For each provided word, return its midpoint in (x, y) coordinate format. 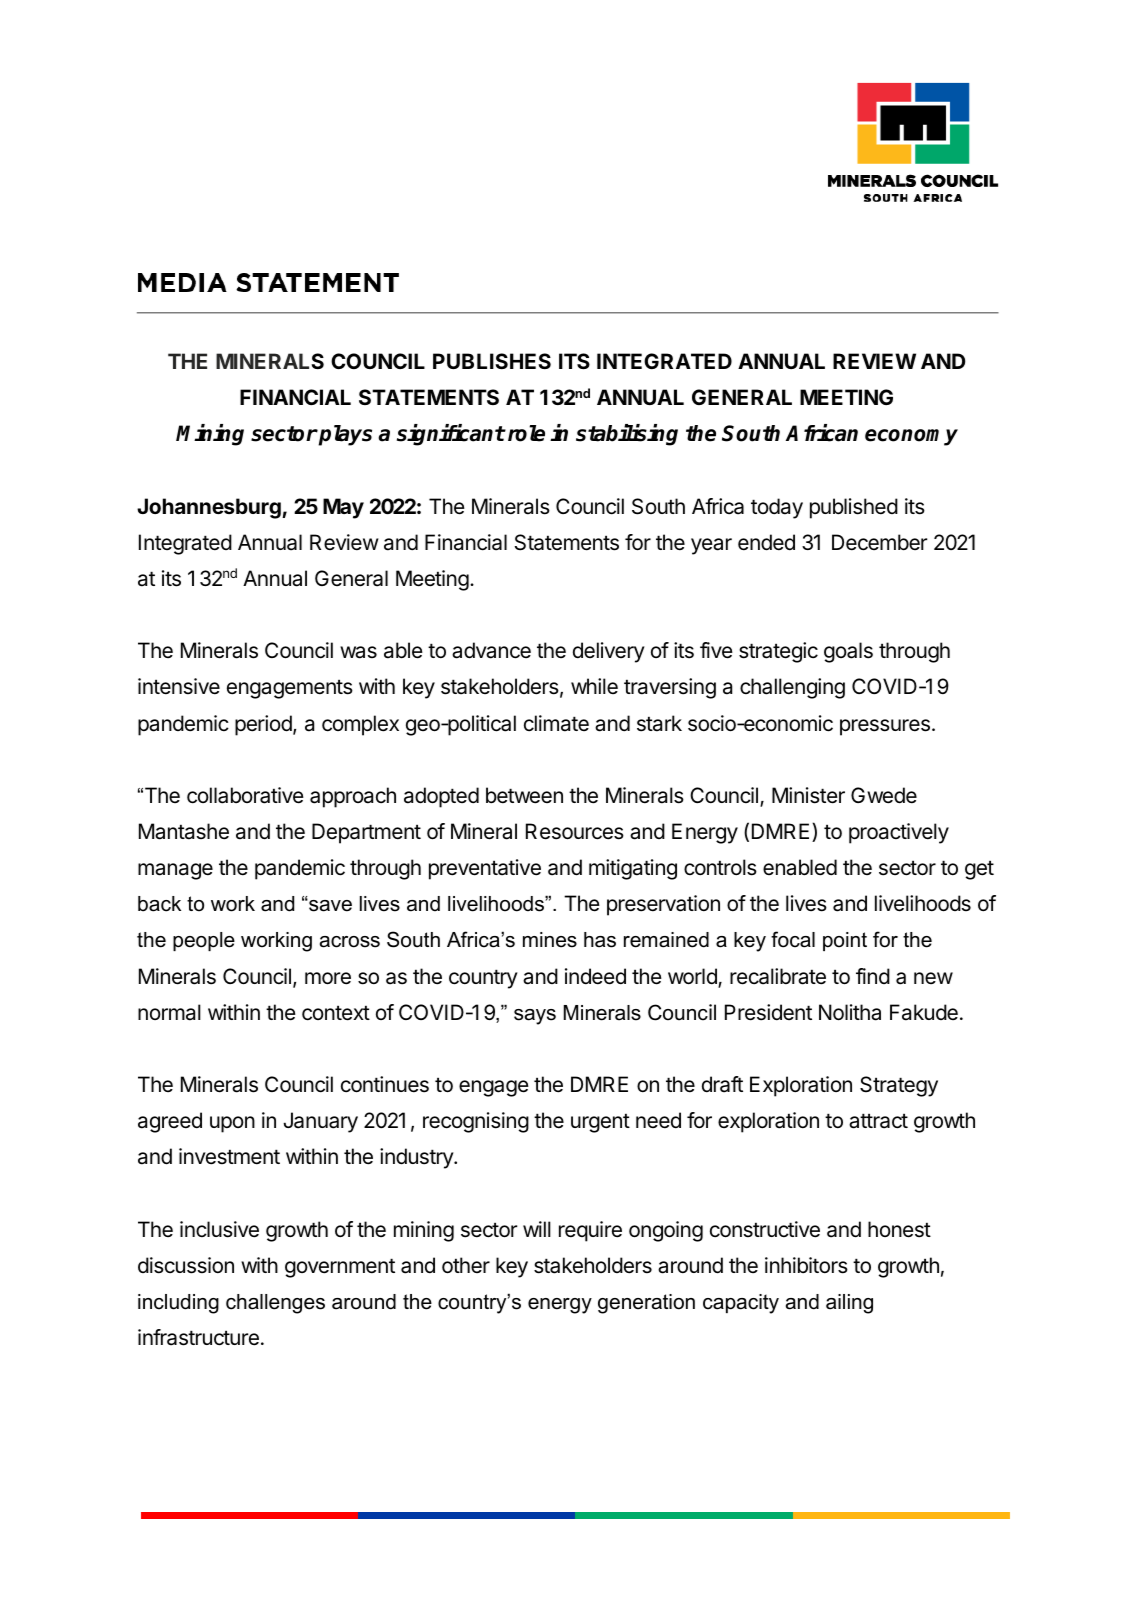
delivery (609, 652)
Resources (575, 831)
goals (848, 652)
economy (911, 437)
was (358, 652)
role (525, 433)
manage (175, 871)
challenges (275, 1304)
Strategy (899, 1086)
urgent (600, 1123)
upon (232, 1124)
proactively (899, 833)
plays (344, 435)
